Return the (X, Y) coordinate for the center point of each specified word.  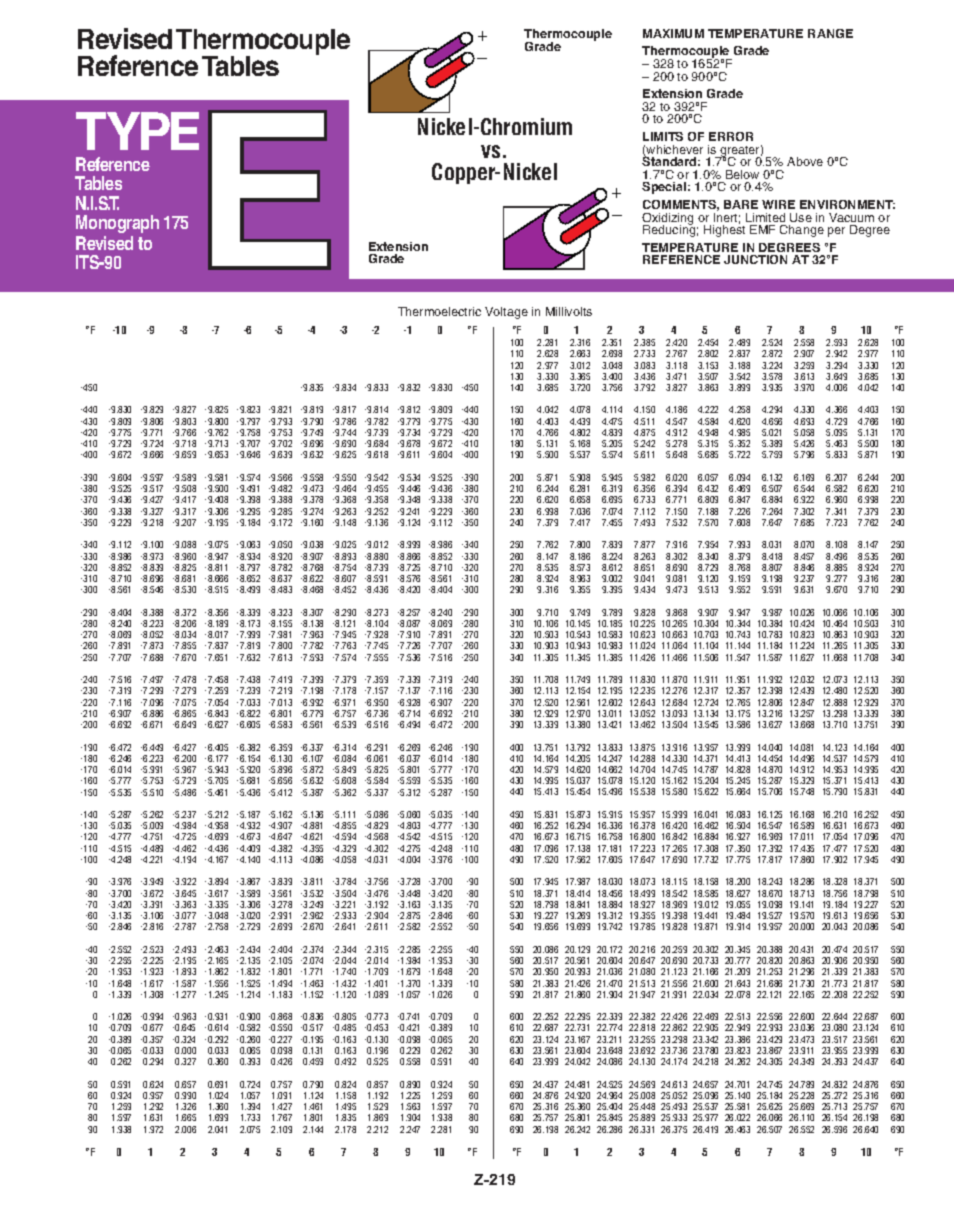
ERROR (731, 136)
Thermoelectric (439, 311)
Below (742, 174)
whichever (674, 151)
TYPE (137, 131)
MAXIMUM (673, 33)
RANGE (830, 33)
